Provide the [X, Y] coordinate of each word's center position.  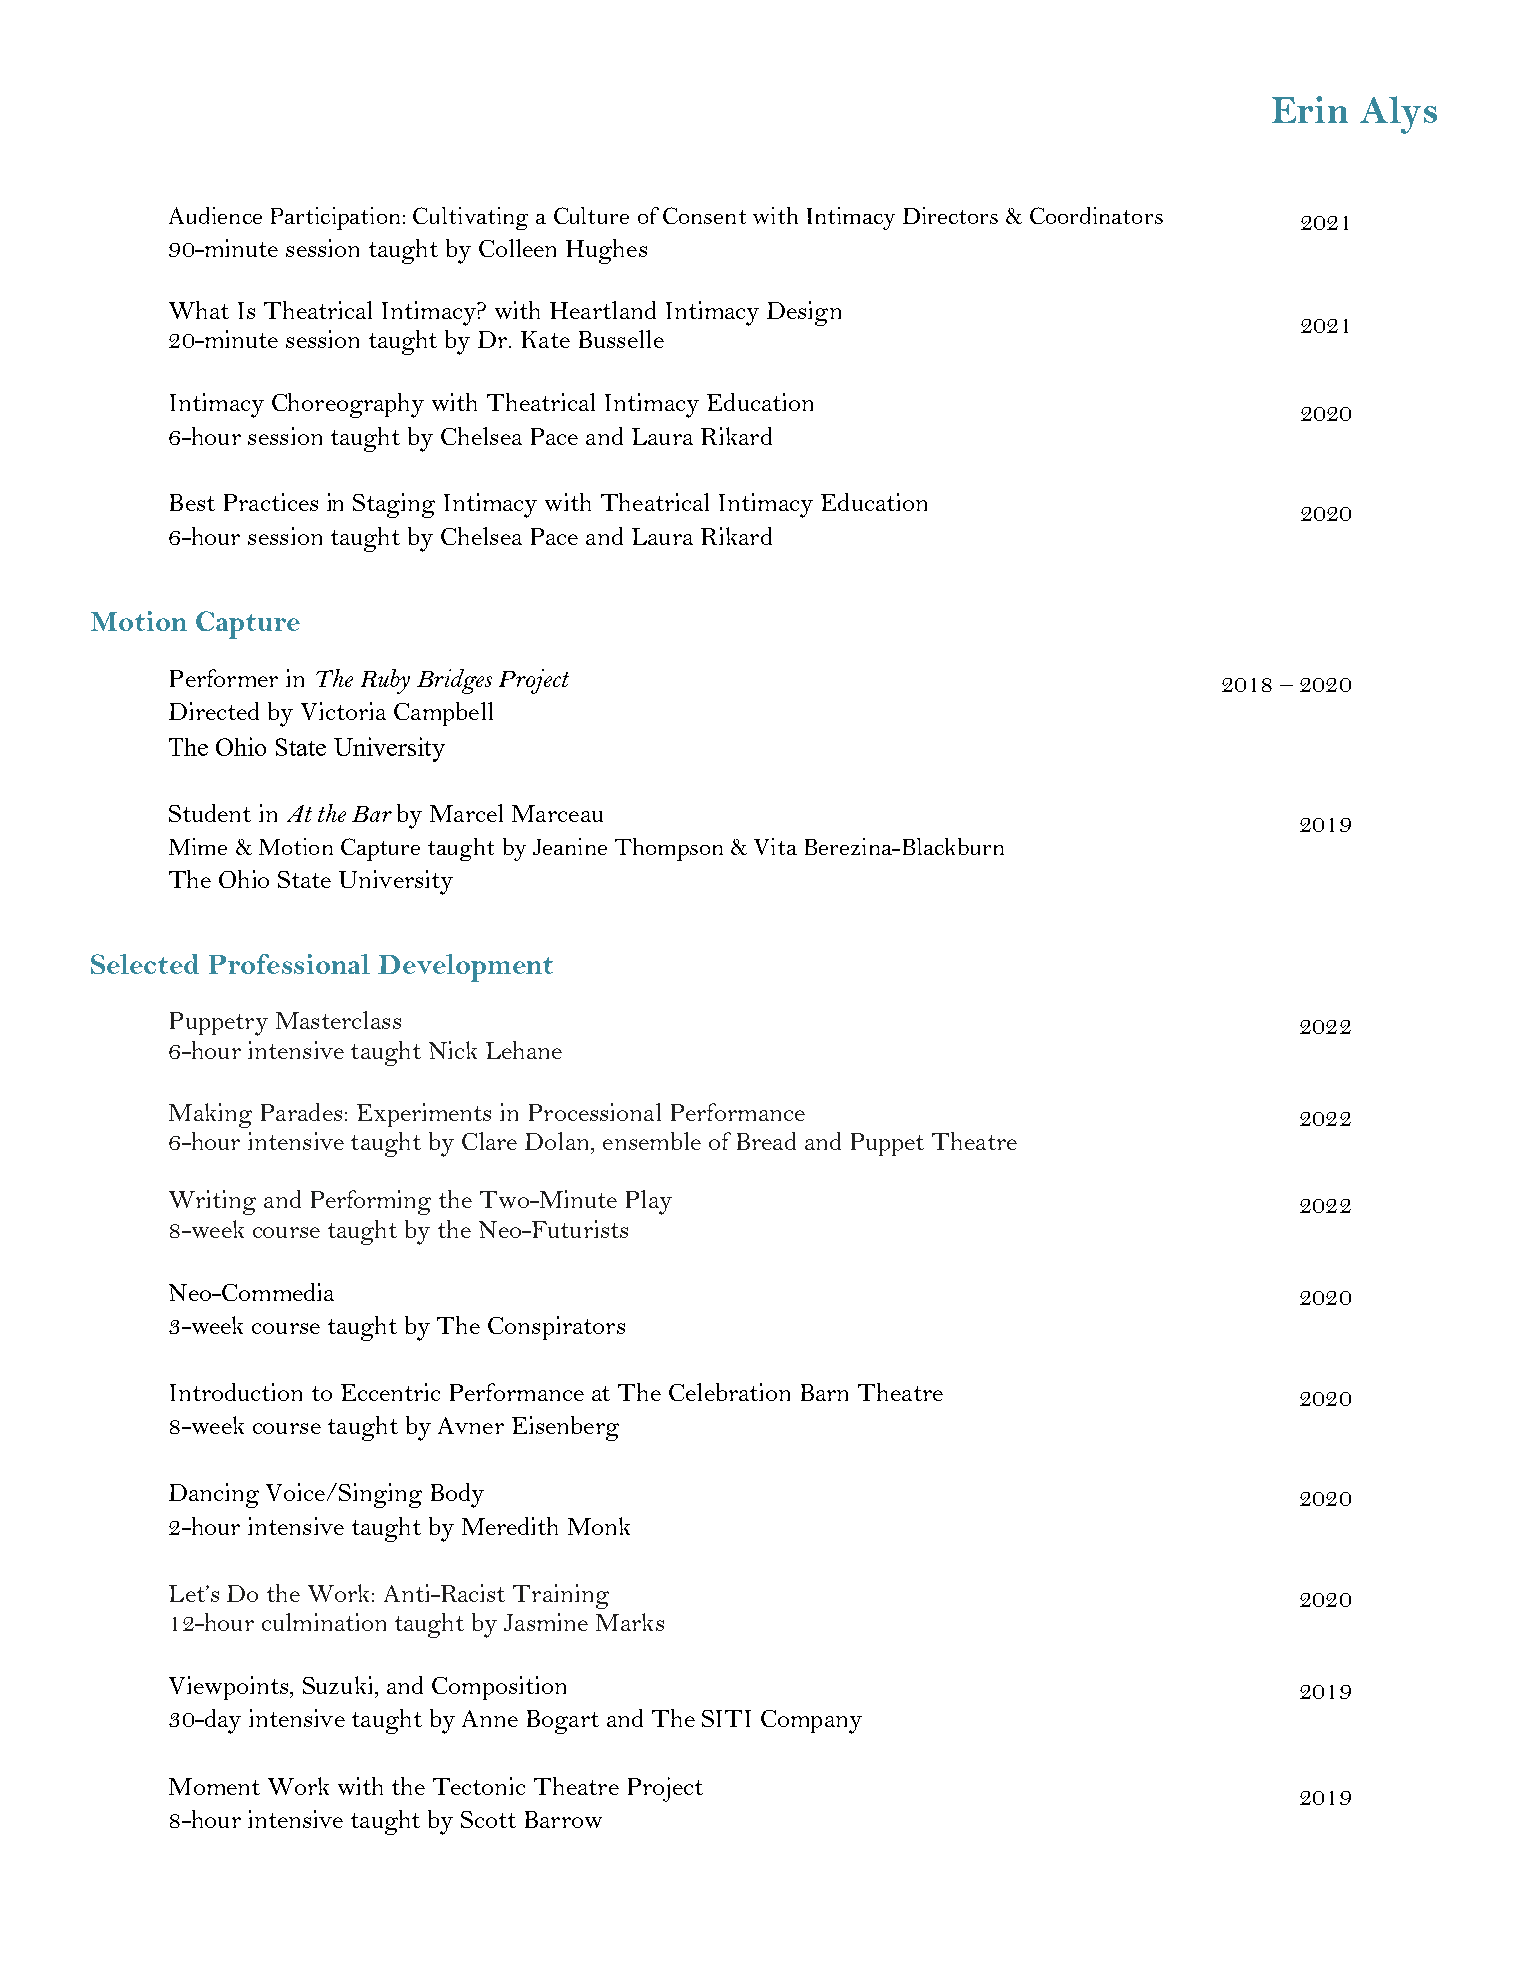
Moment [214, 1786]
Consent [704, 215]
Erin [1310, 109]
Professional [289, 964]
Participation [335, 218]
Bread [766, 1141]
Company [811, 1722]
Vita [775, 846]
